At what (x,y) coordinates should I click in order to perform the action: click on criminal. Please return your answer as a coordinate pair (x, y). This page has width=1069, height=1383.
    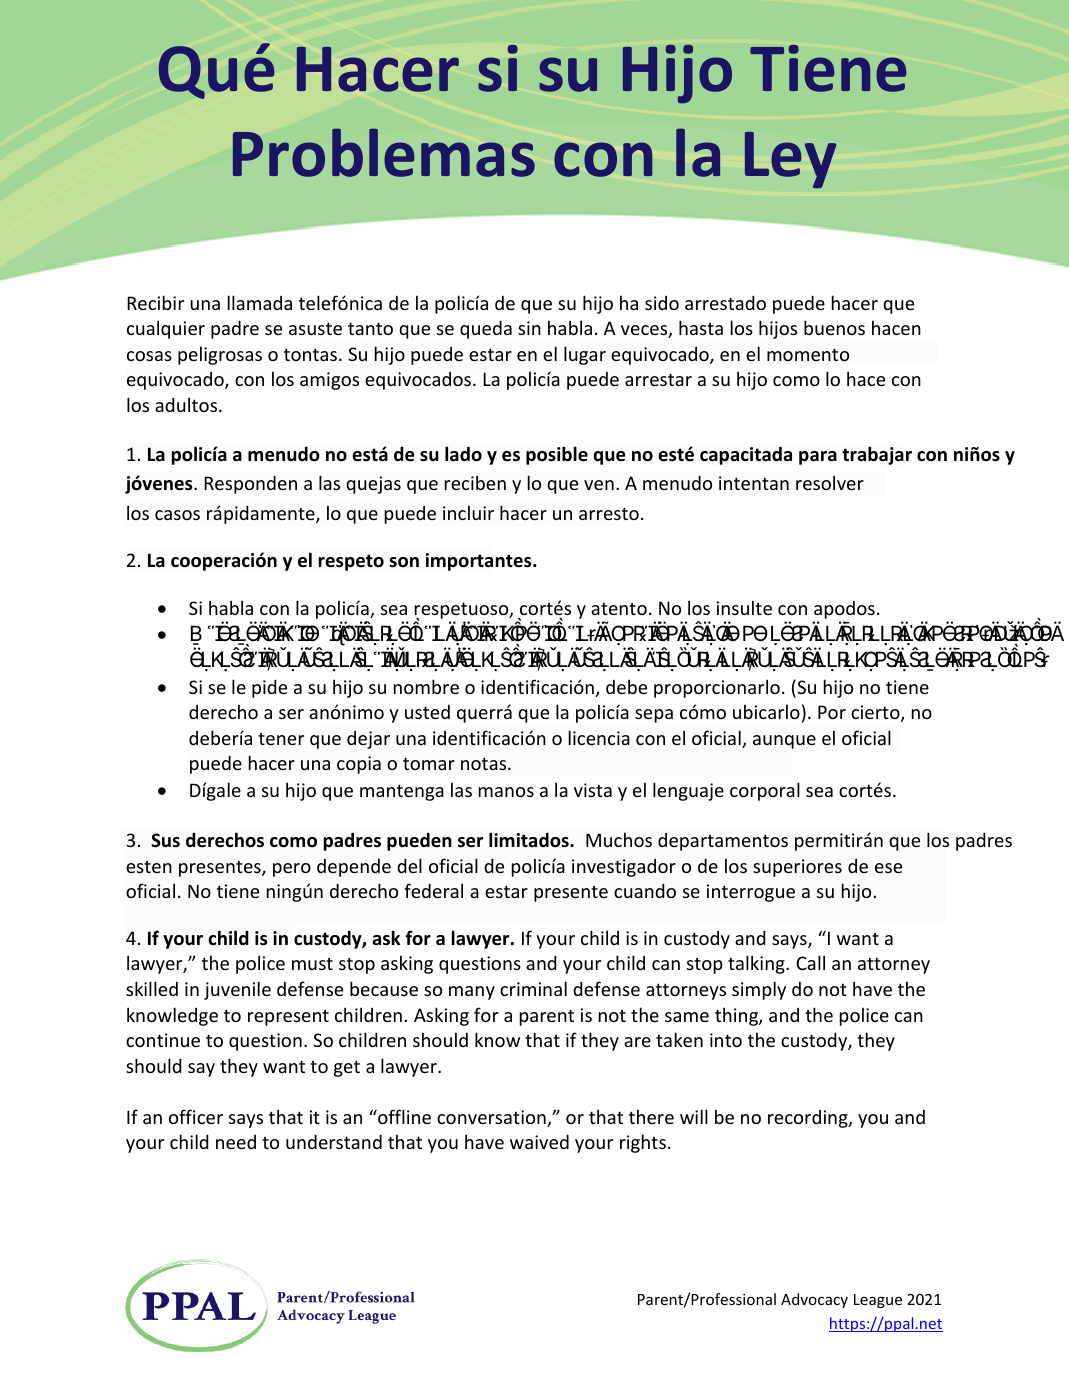
    Looking at the image, I should click on (533, 988).
